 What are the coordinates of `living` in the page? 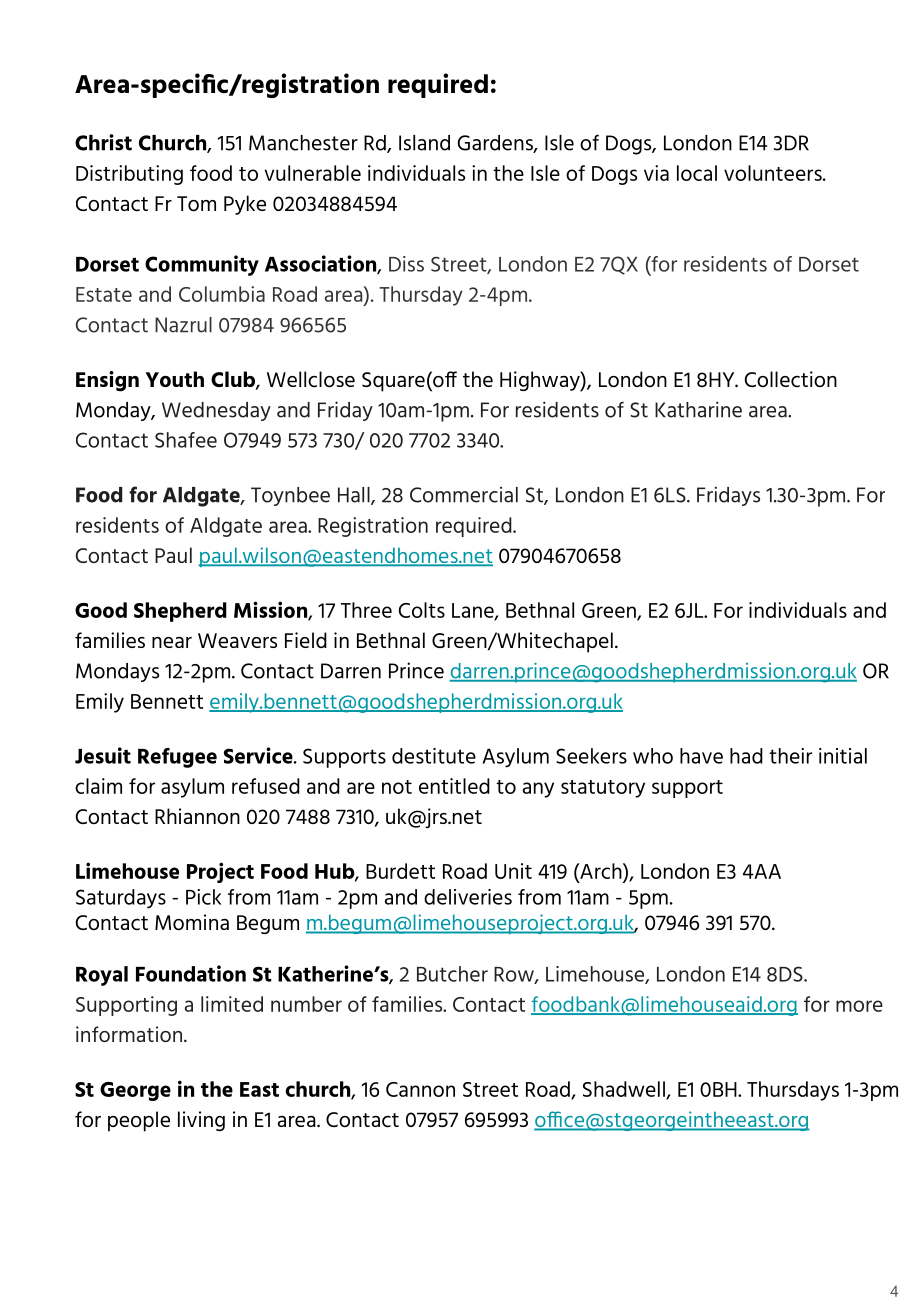 It's located at (201, 1121).
